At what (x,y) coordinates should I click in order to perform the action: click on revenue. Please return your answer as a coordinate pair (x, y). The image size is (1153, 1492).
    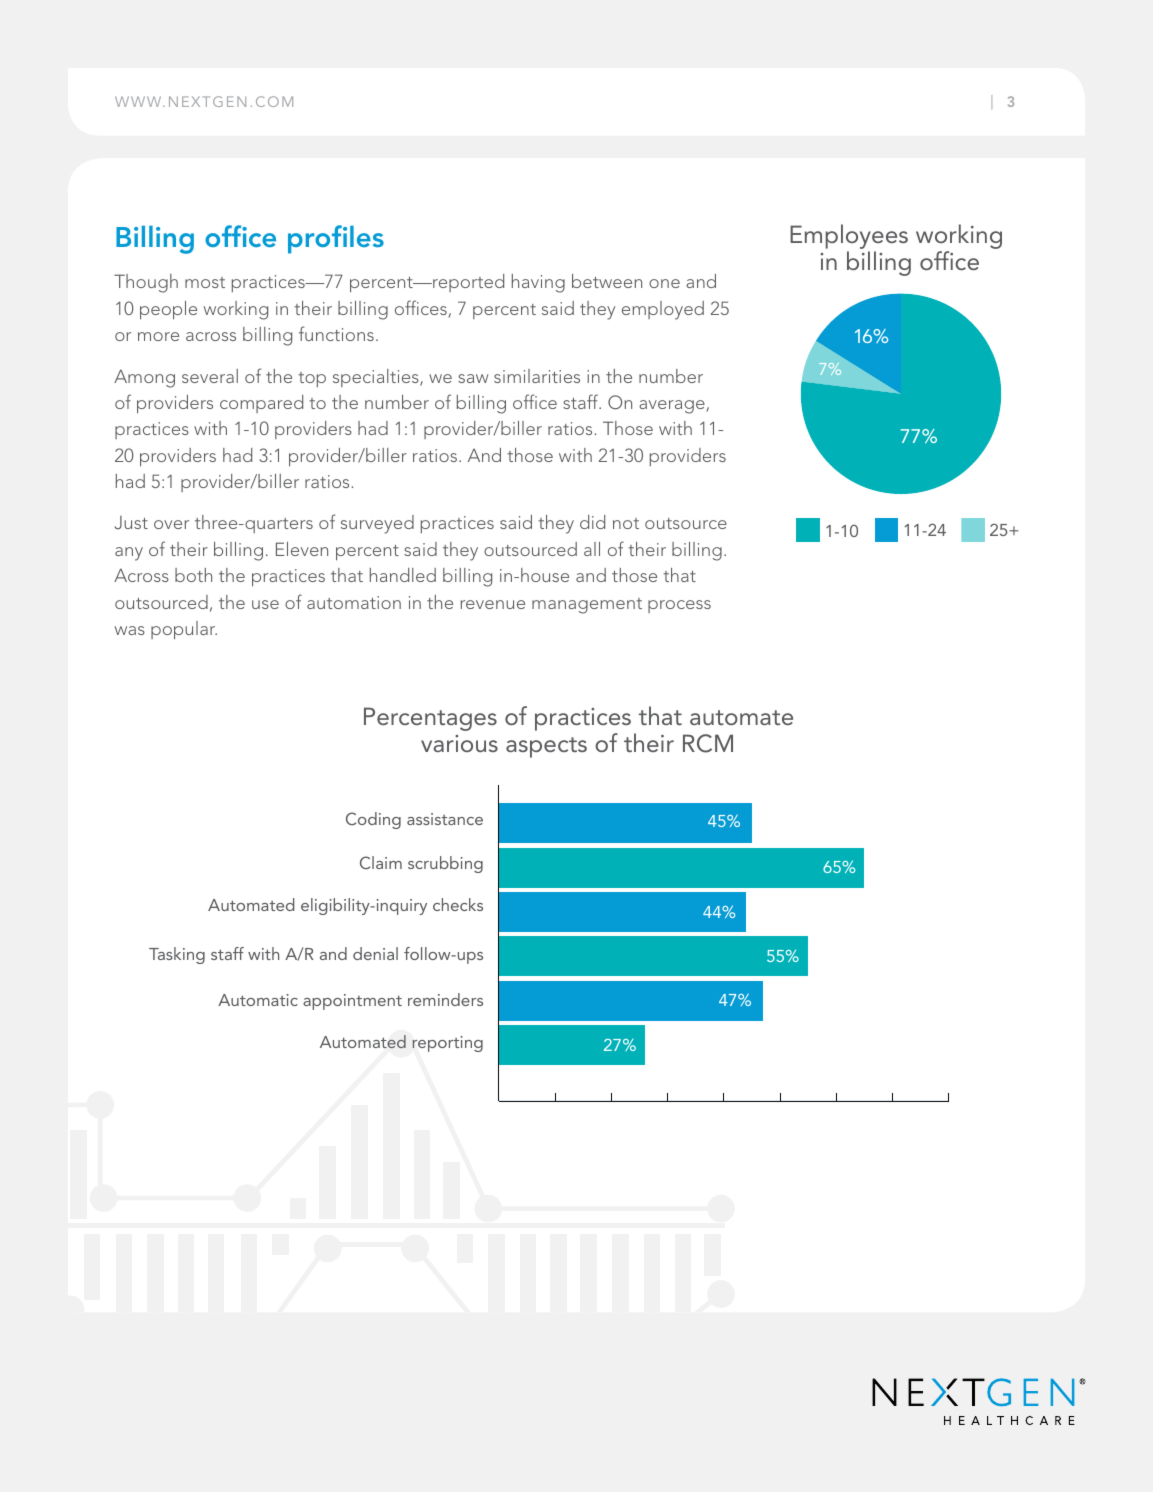
    Looking at the image, I should click on (492, 604).
